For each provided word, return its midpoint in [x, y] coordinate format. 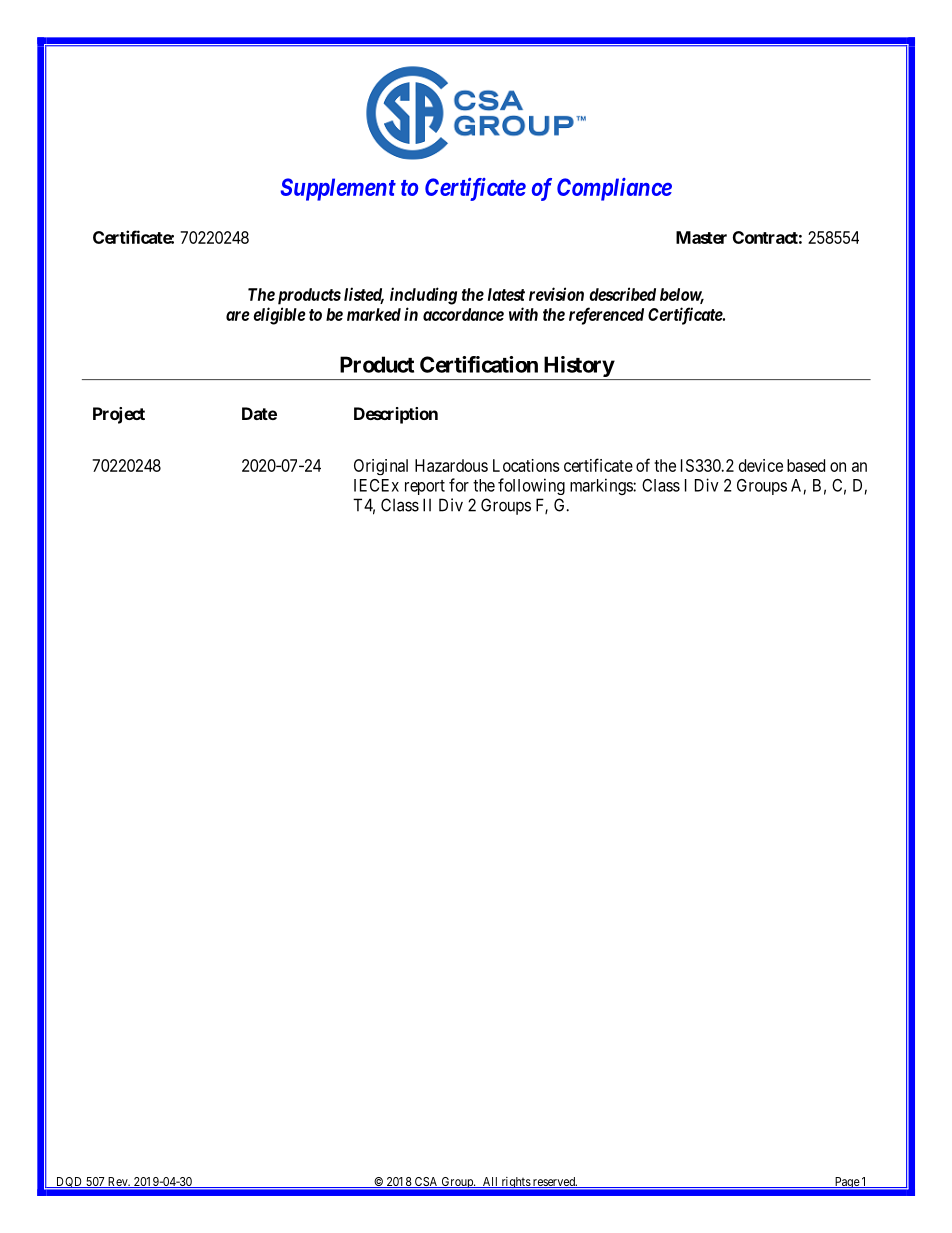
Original [381, 467]
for [459, 485]
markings [602, 486]
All [490, 1182]
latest [506, 294]
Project [119, 415]
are [238, 316]
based [806, 465]
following [531, 486]
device [761, 465]
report [425, 487]
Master [701, 237]
